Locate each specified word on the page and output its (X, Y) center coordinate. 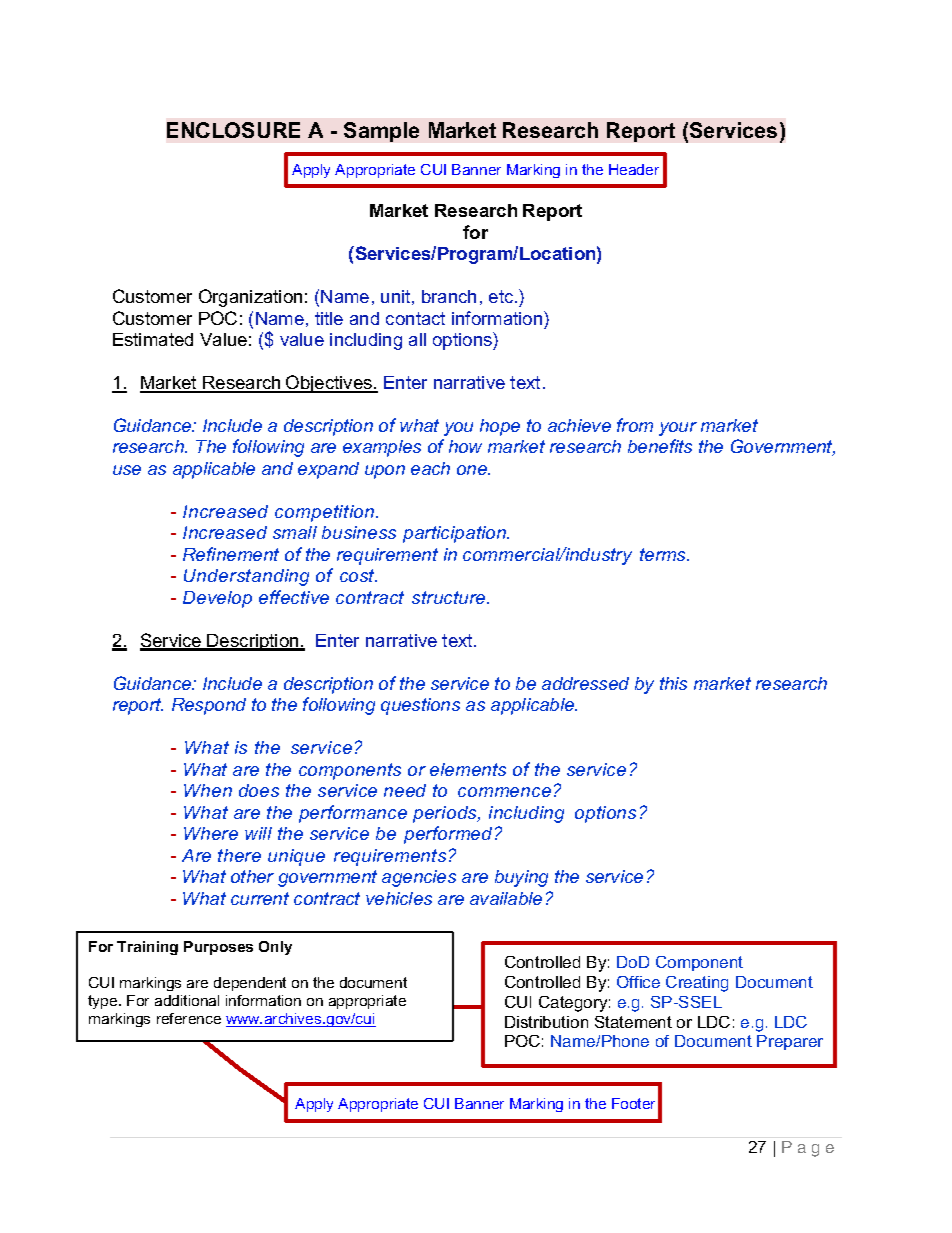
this (673, 683)
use (127, 470)
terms (664, 554)
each (430, 468)
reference (189, 1018)
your (678, 429)
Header (634, 169)
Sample (381, 132)
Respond (209, 706)
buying (521, 878)
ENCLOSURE (233, 130)
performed (448, 835)
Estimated (153, 339)
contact (415, 318)
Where (211, 833)
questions (420, 706)
